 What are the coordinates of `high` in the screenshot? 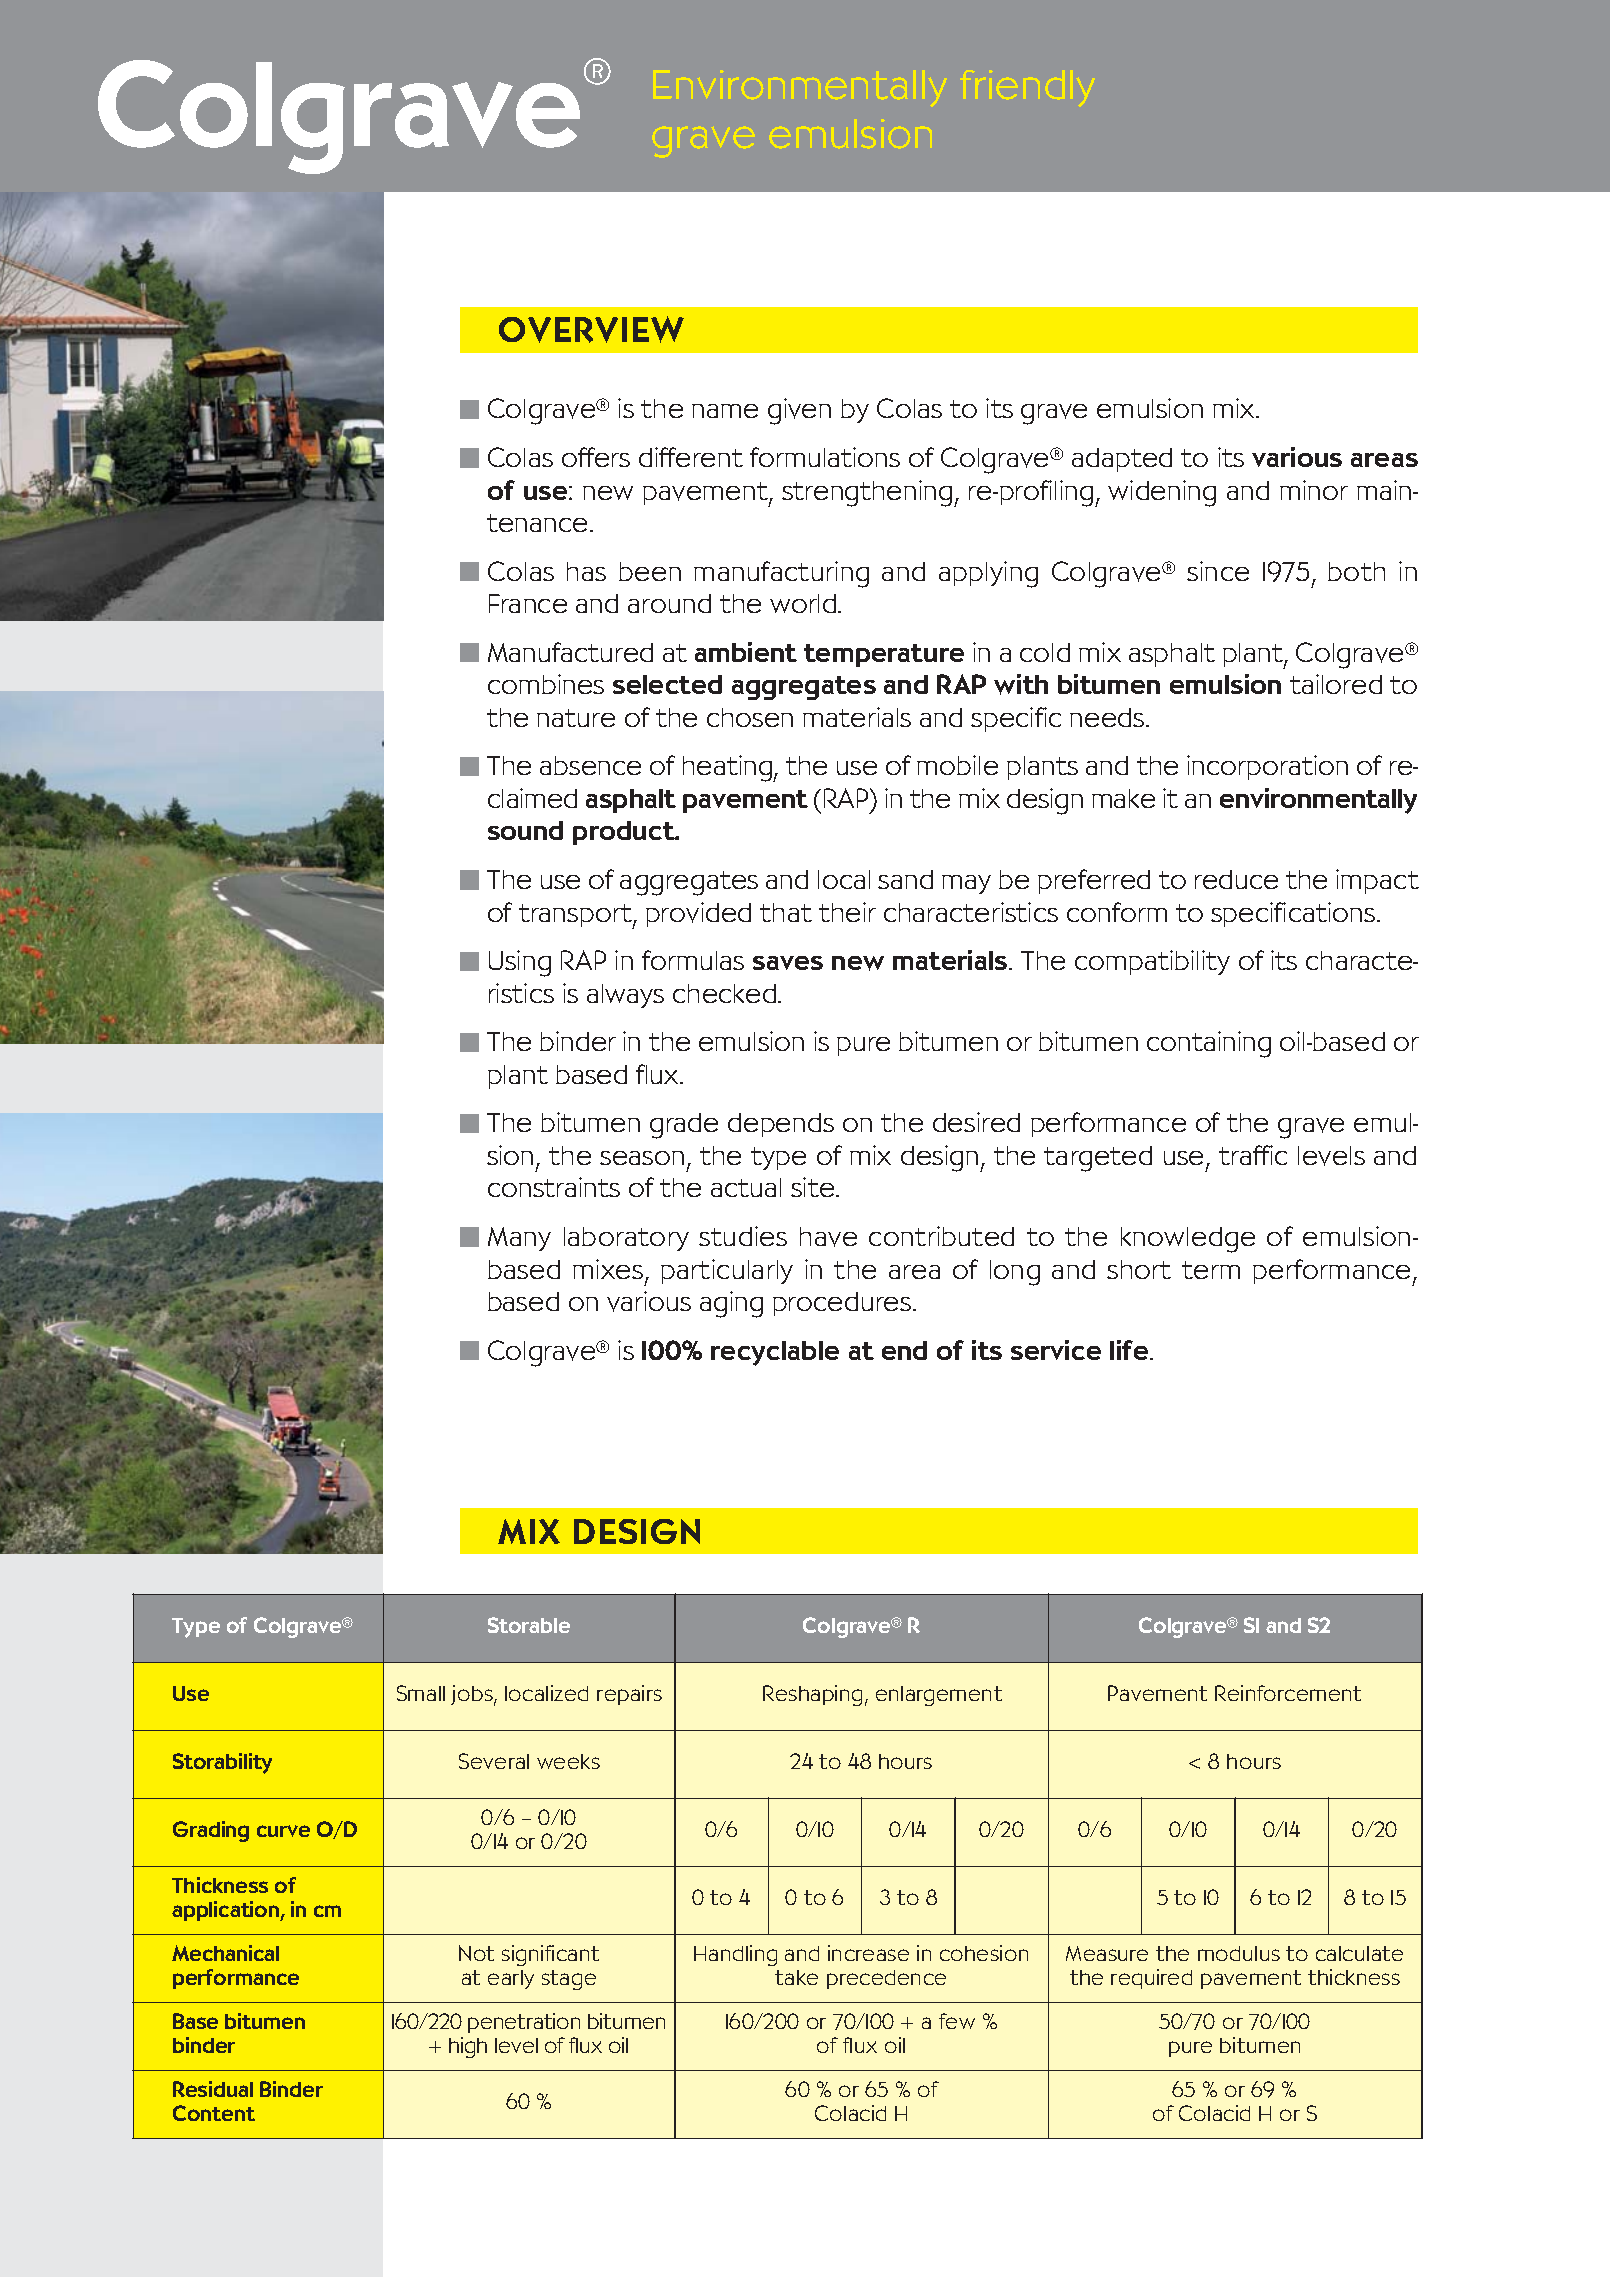 It's located at (468, 2047).
